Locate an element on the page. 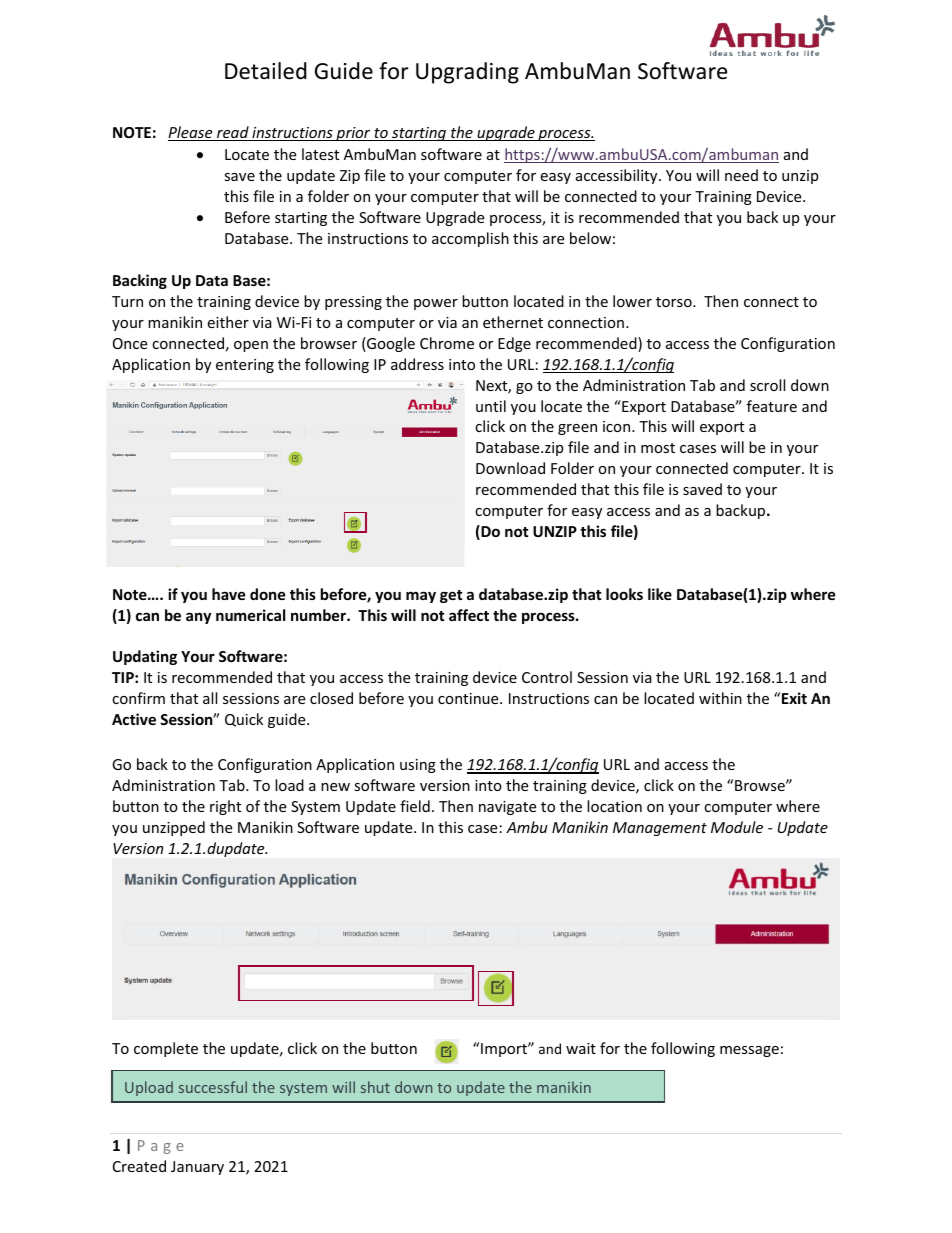 Image resolution: width=952 pixels, height=1233 pixels. any is located at coordinates (198, 618).
